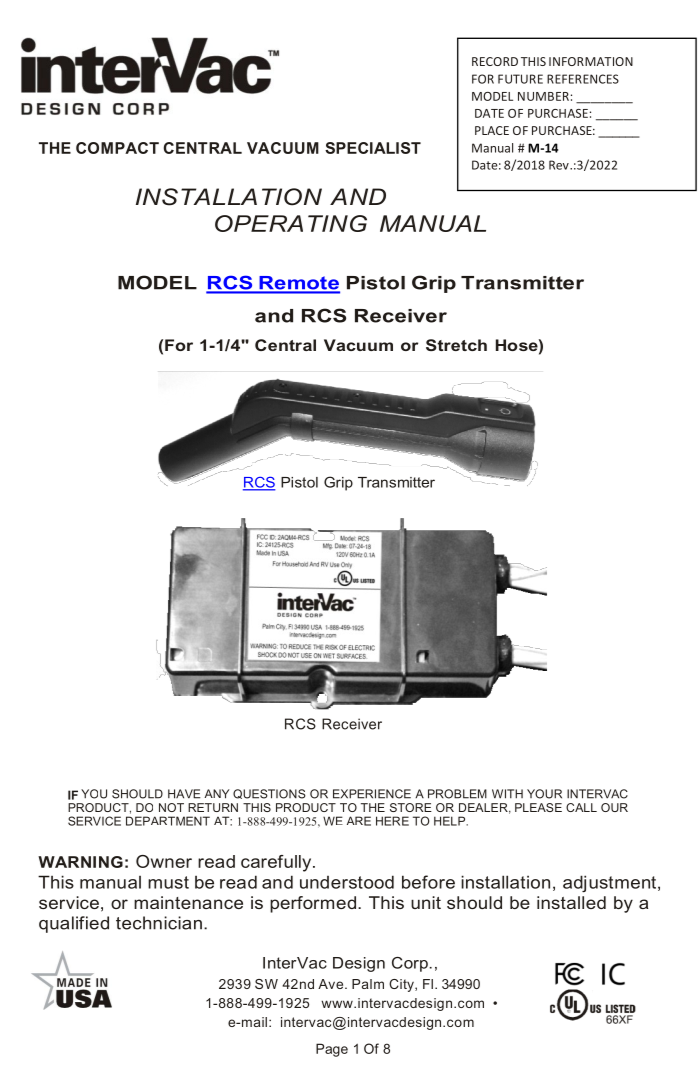 This screenshot has height=1080, width=699. I want to click on EXPERIENCE, so click(372, 794).
